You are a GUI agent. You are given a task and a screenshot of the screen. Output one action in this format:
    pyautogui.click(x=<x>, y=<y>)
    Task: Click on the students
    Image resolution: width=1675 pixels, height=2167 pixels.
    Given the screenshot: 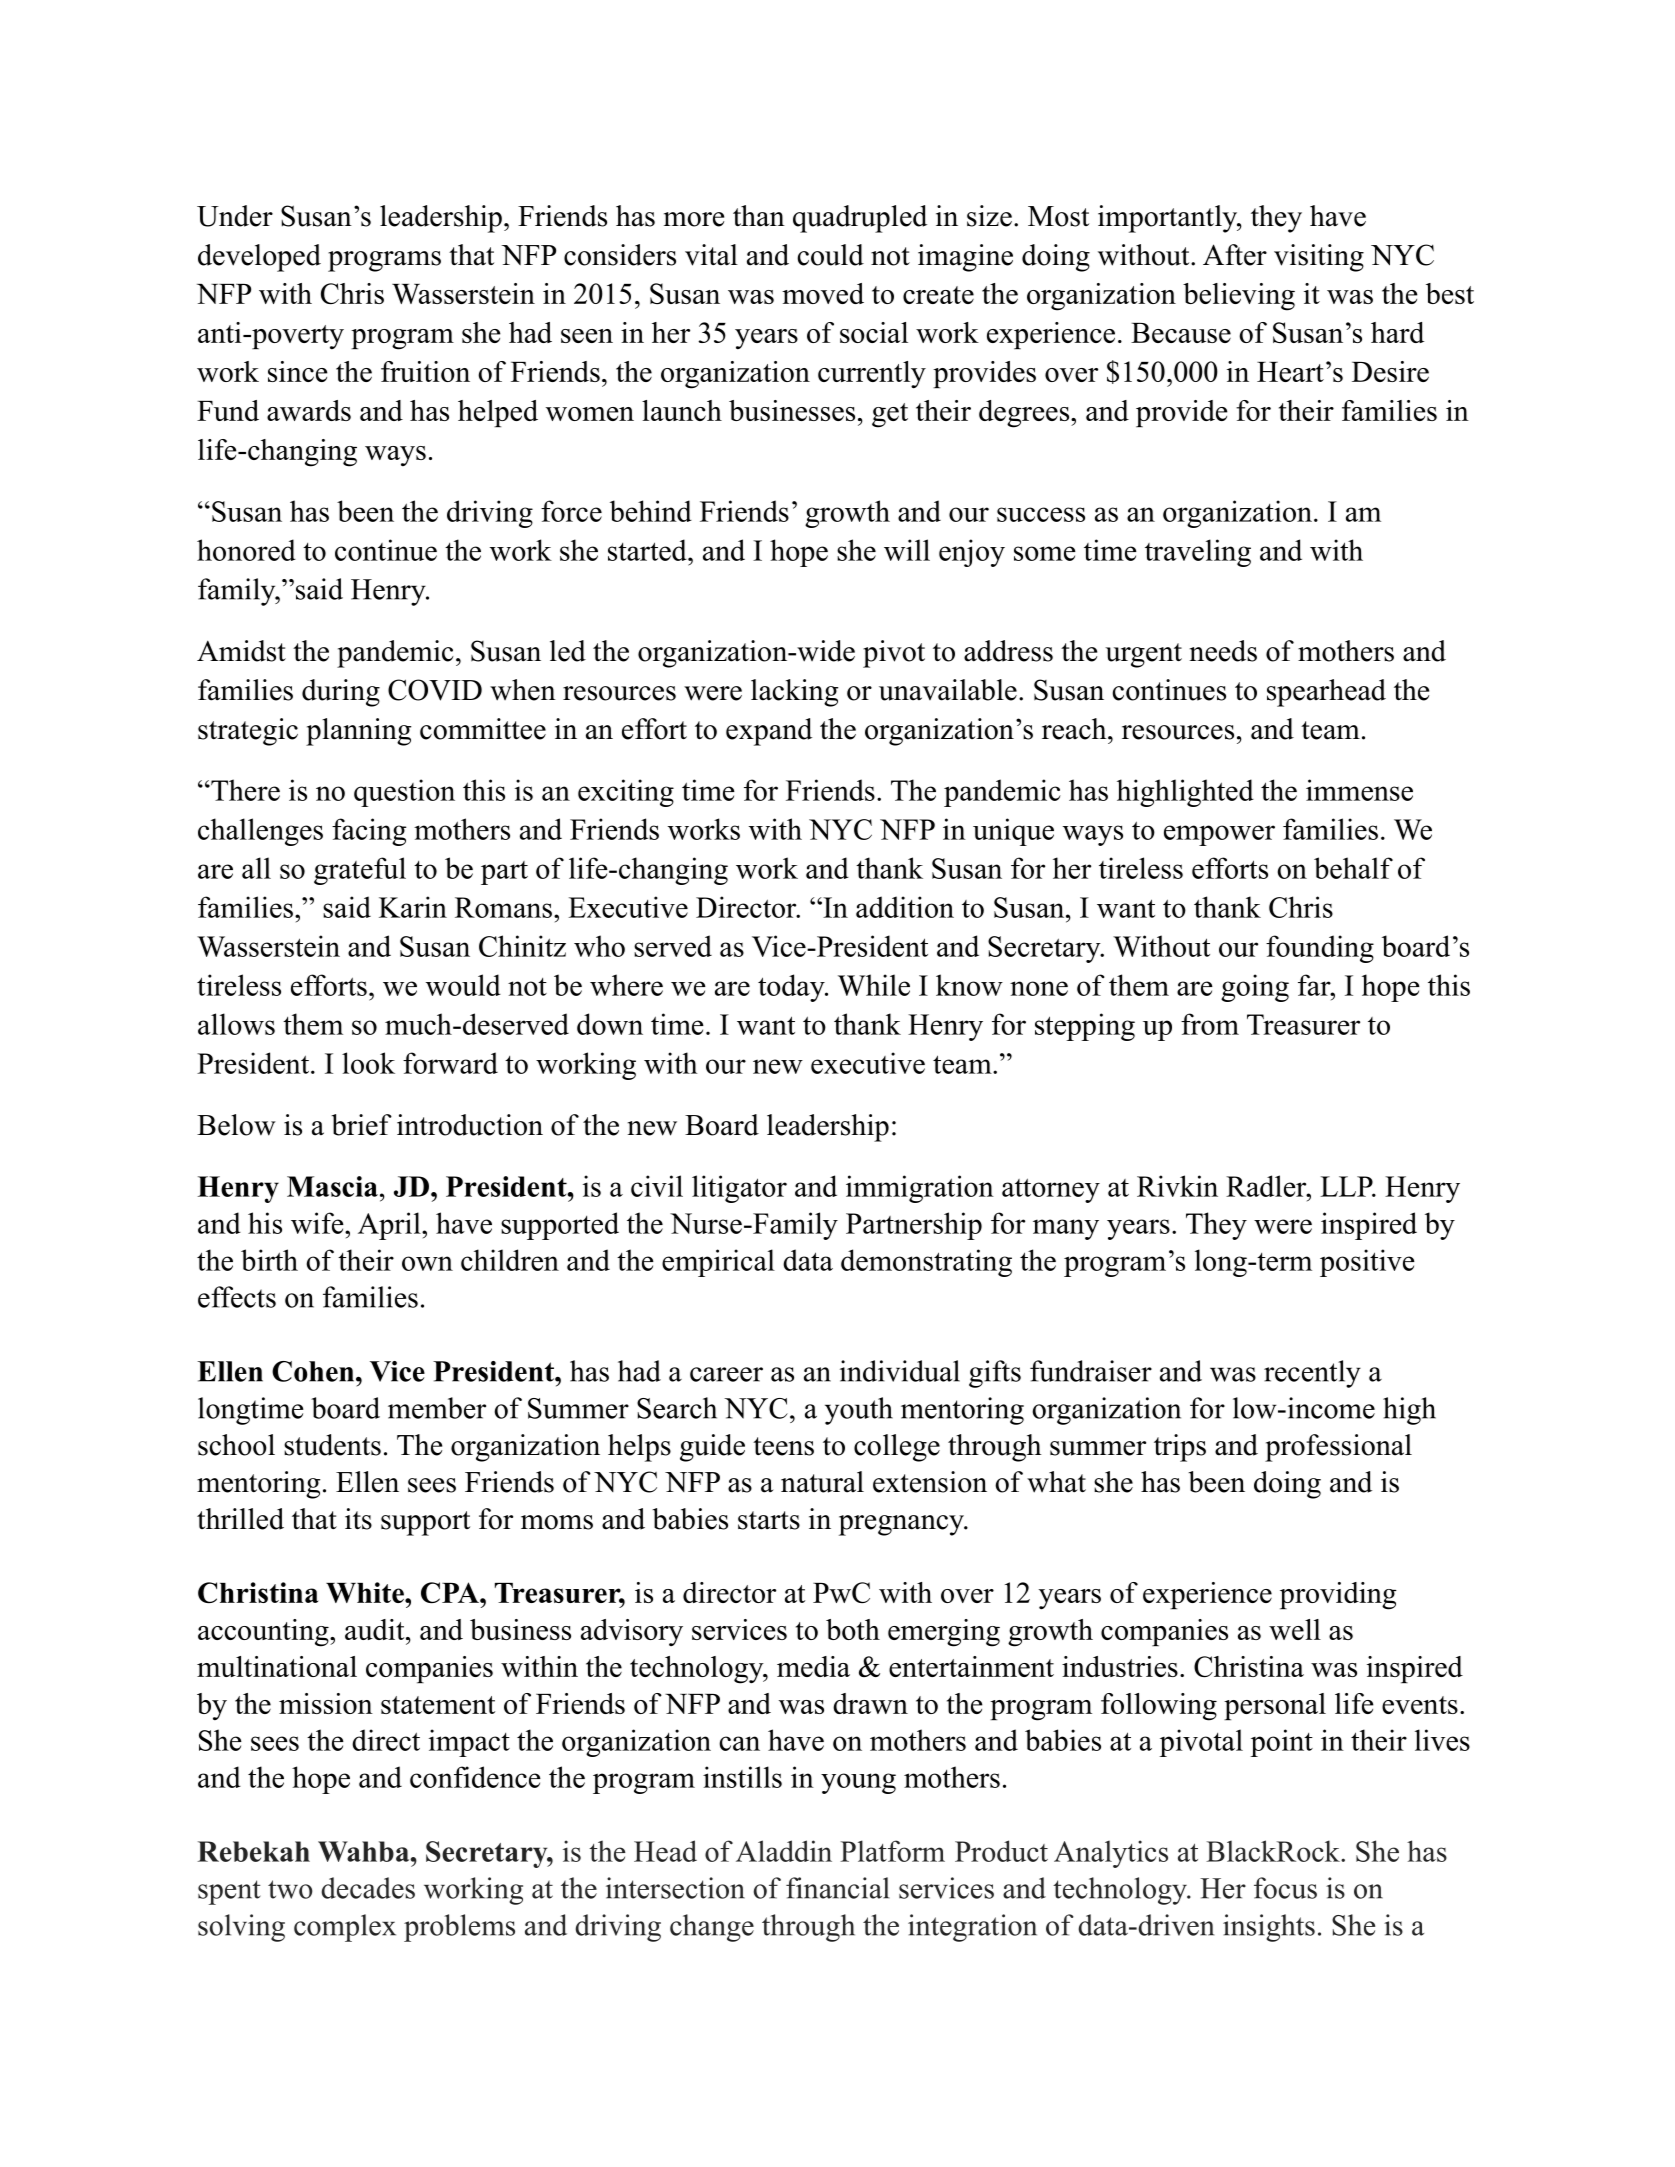 What is the action you would take?
    pyautogui.click(x=332, y=1445)
